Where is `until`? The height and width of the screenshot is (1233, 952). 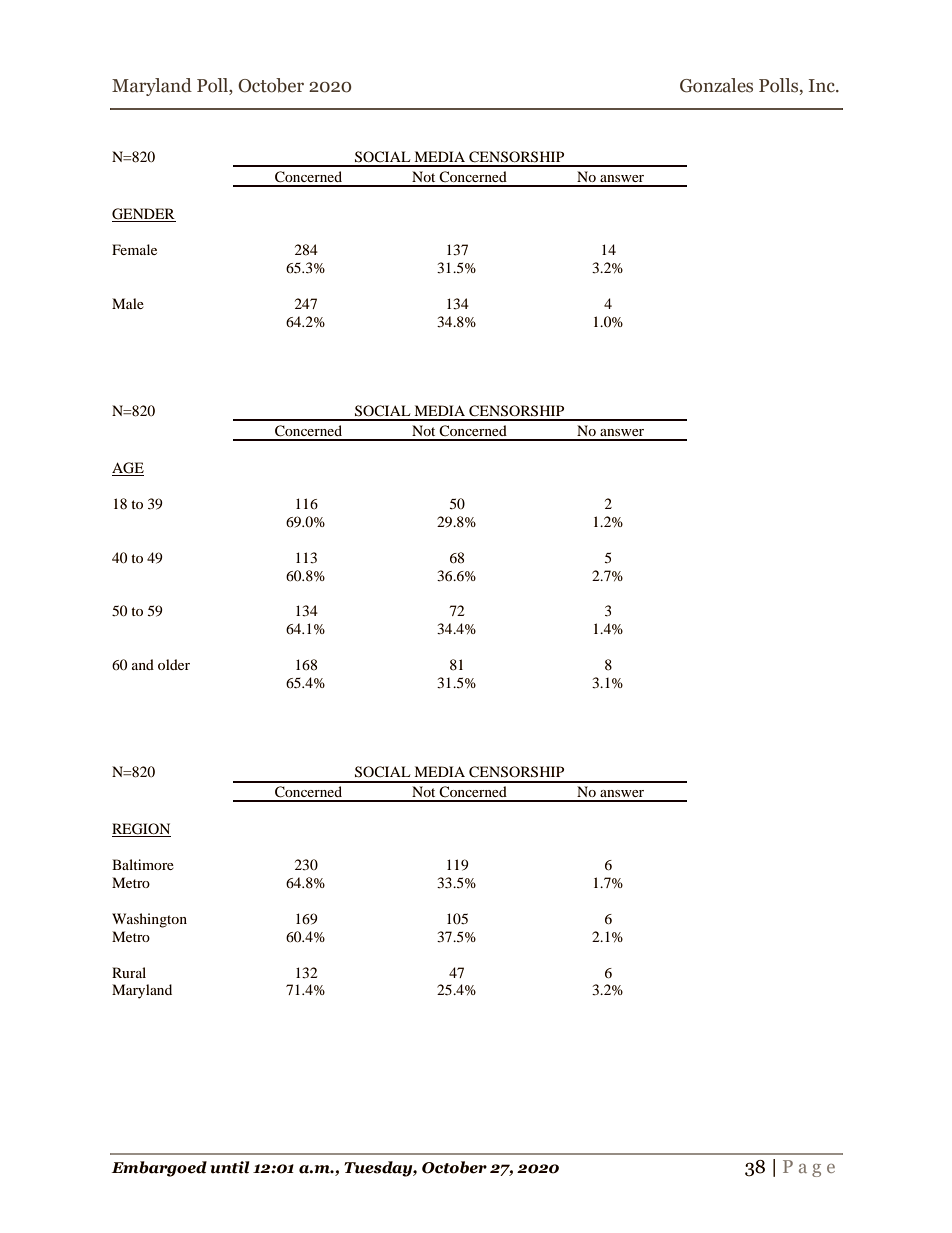 until is located at coordinates (230, 1167).
